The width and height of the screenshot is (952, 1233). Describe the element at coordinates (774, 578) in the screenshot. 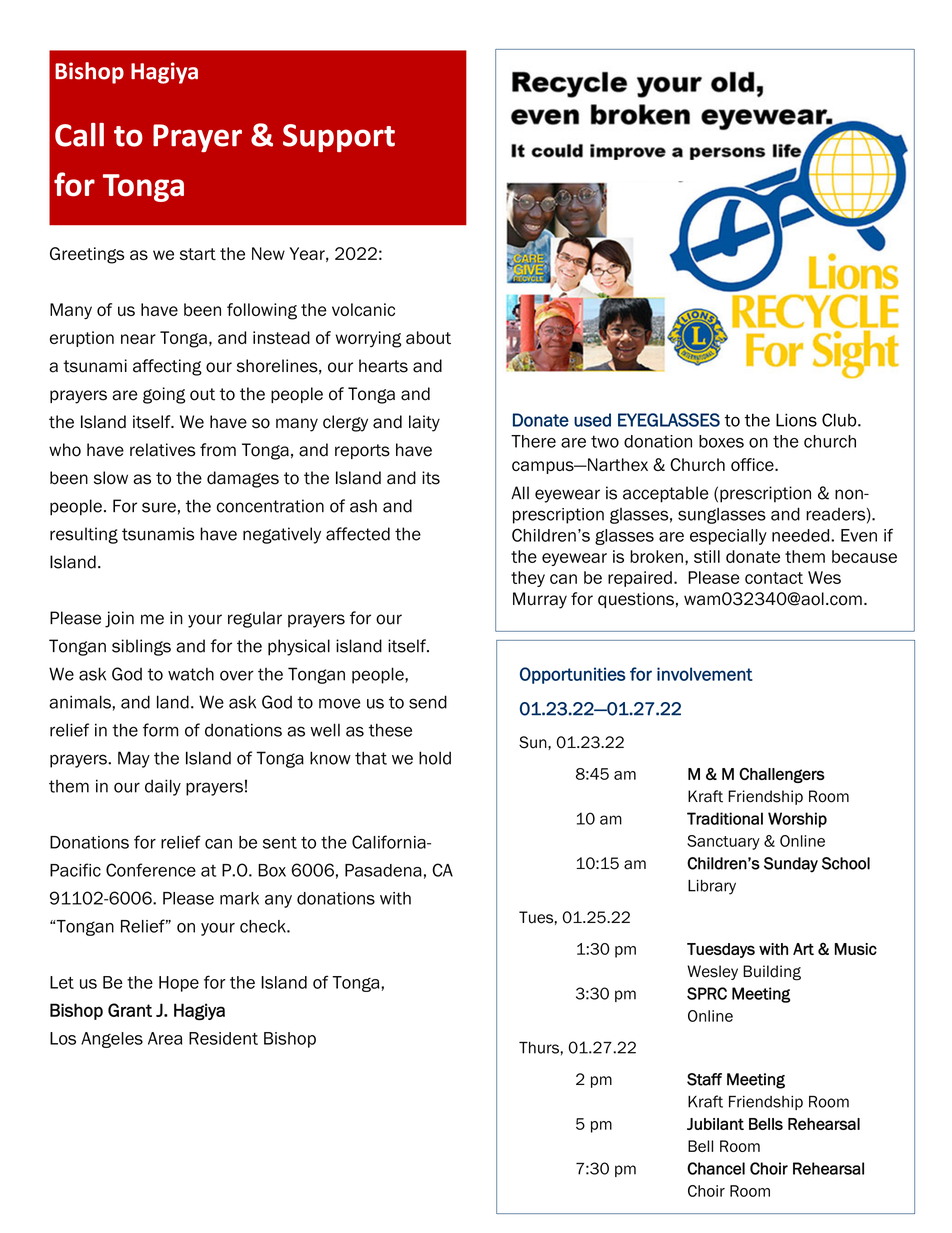

I see `contact` at that location.
